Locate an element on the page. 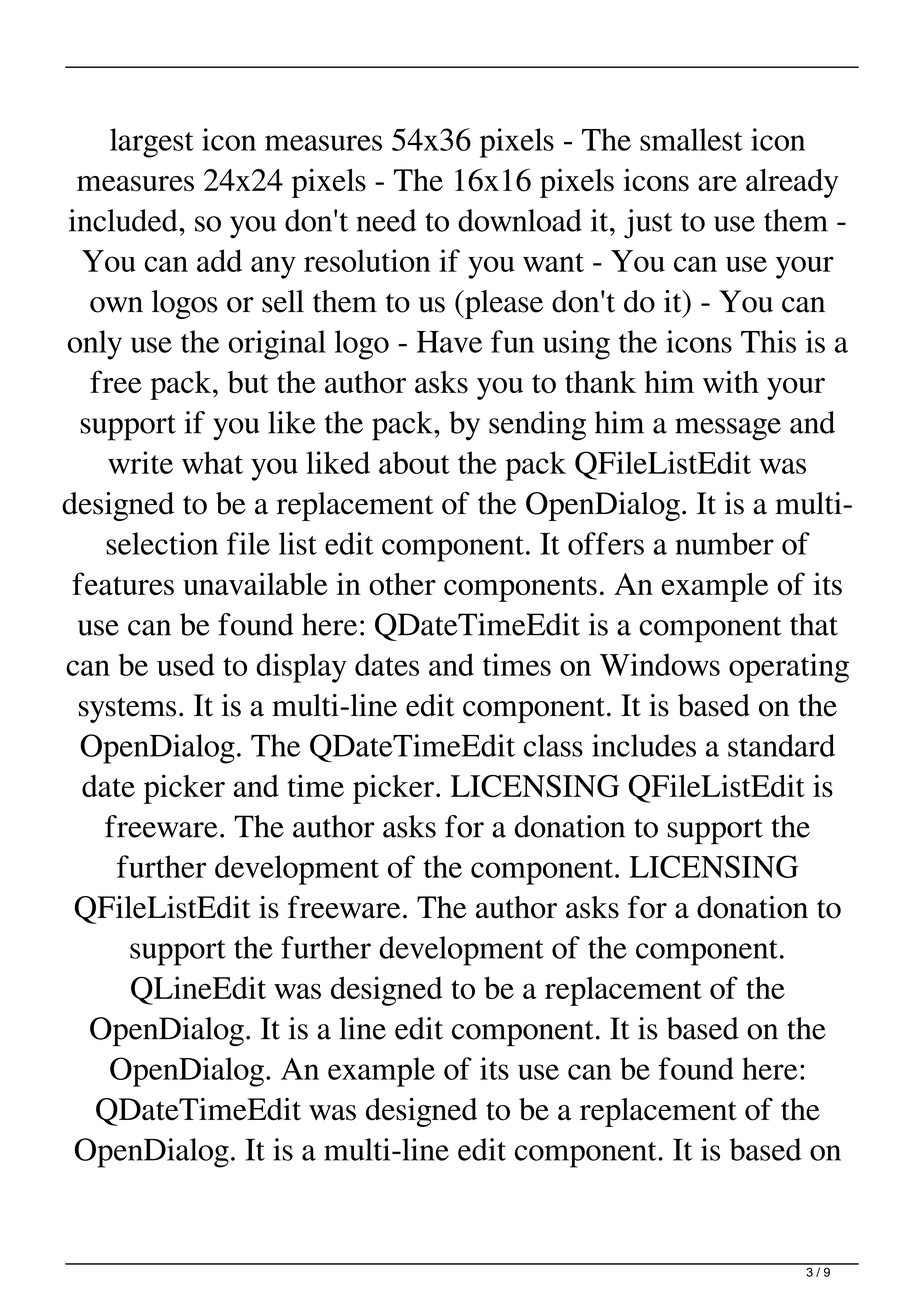  other is located at coordinates (402, 583).
